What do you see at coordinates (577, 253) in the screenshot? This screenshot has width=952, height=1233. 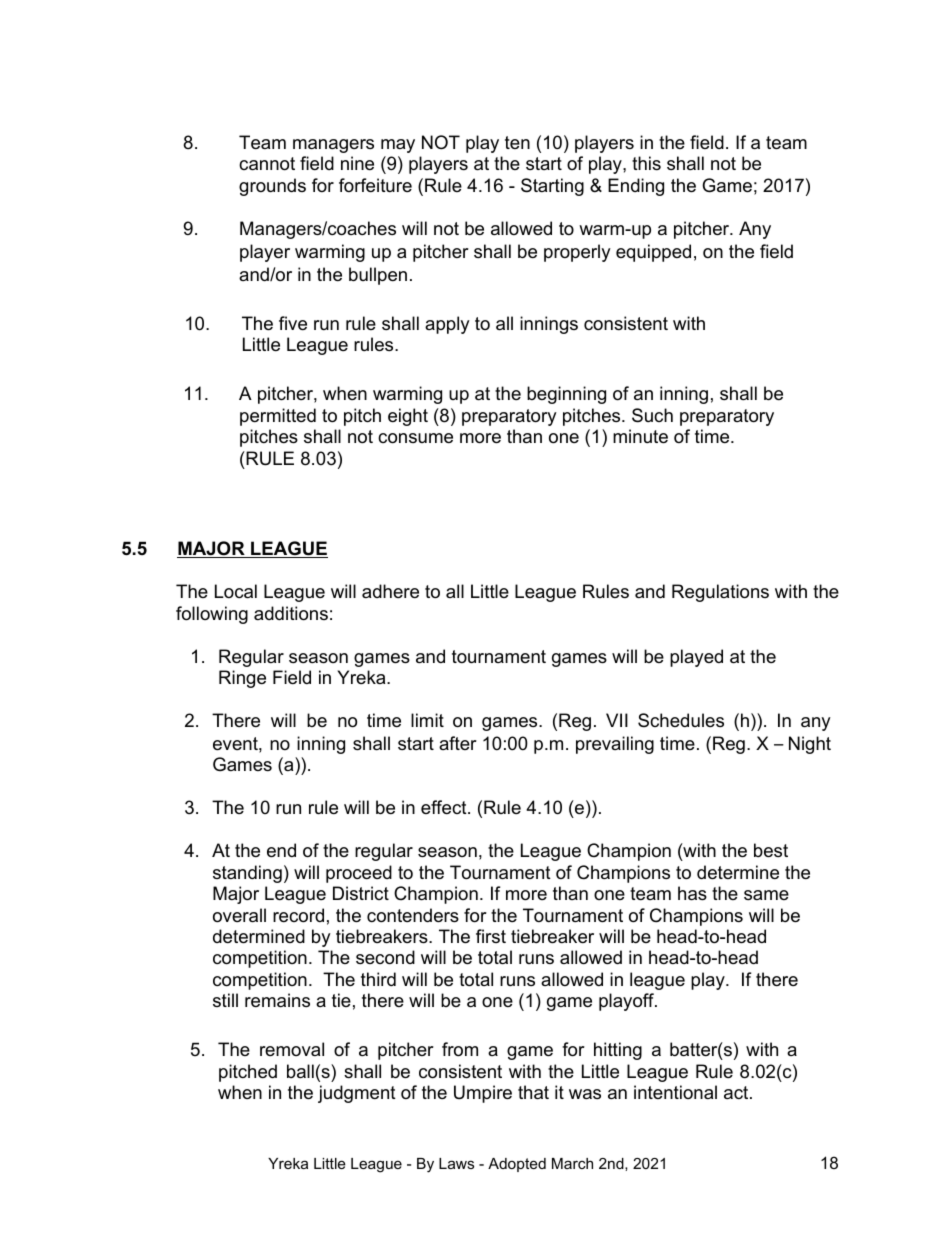 I see `properly` at bounding box center [577, 253].
